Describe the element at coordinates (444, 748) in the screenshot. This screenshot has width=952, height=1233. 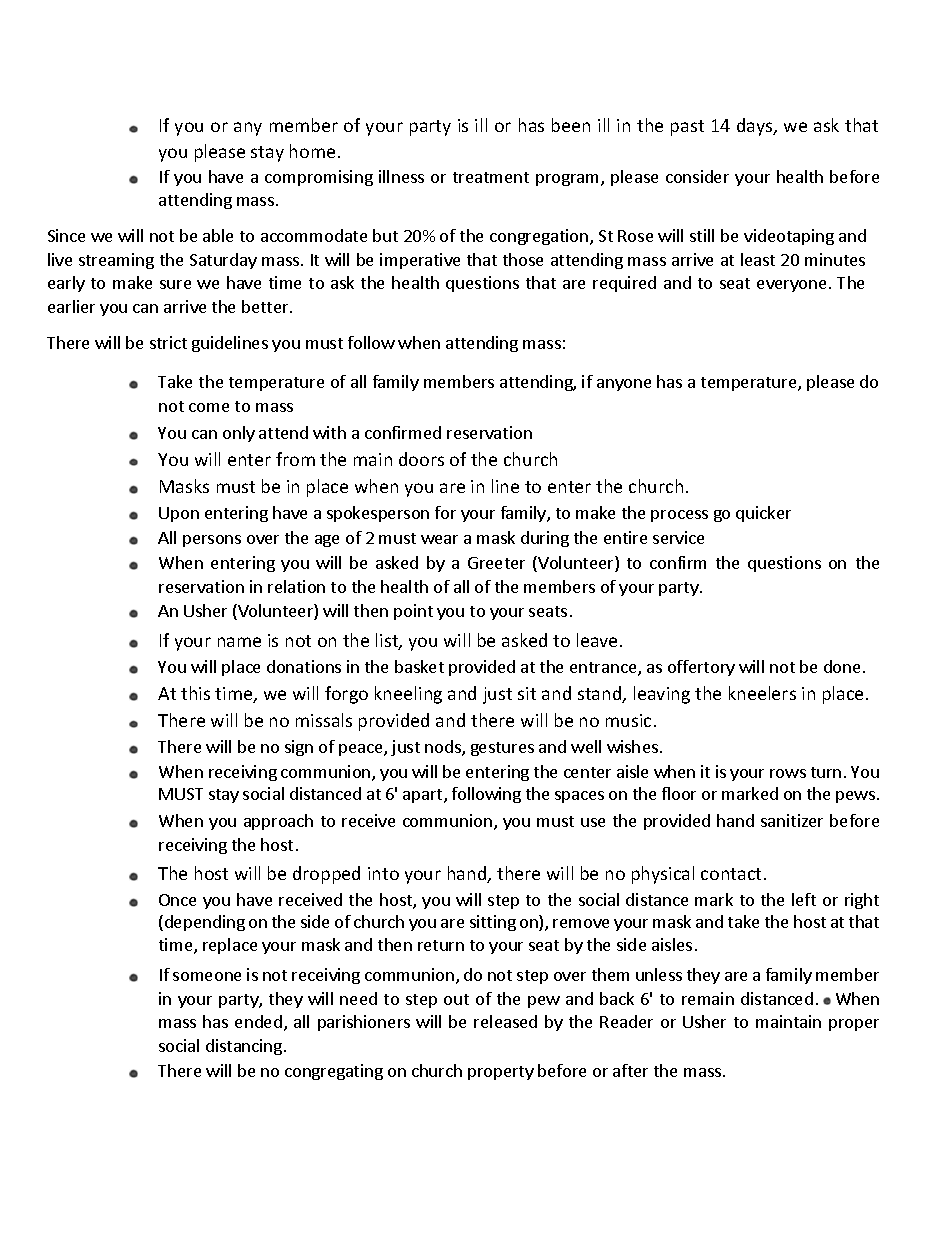
I see `nods` at that location.
